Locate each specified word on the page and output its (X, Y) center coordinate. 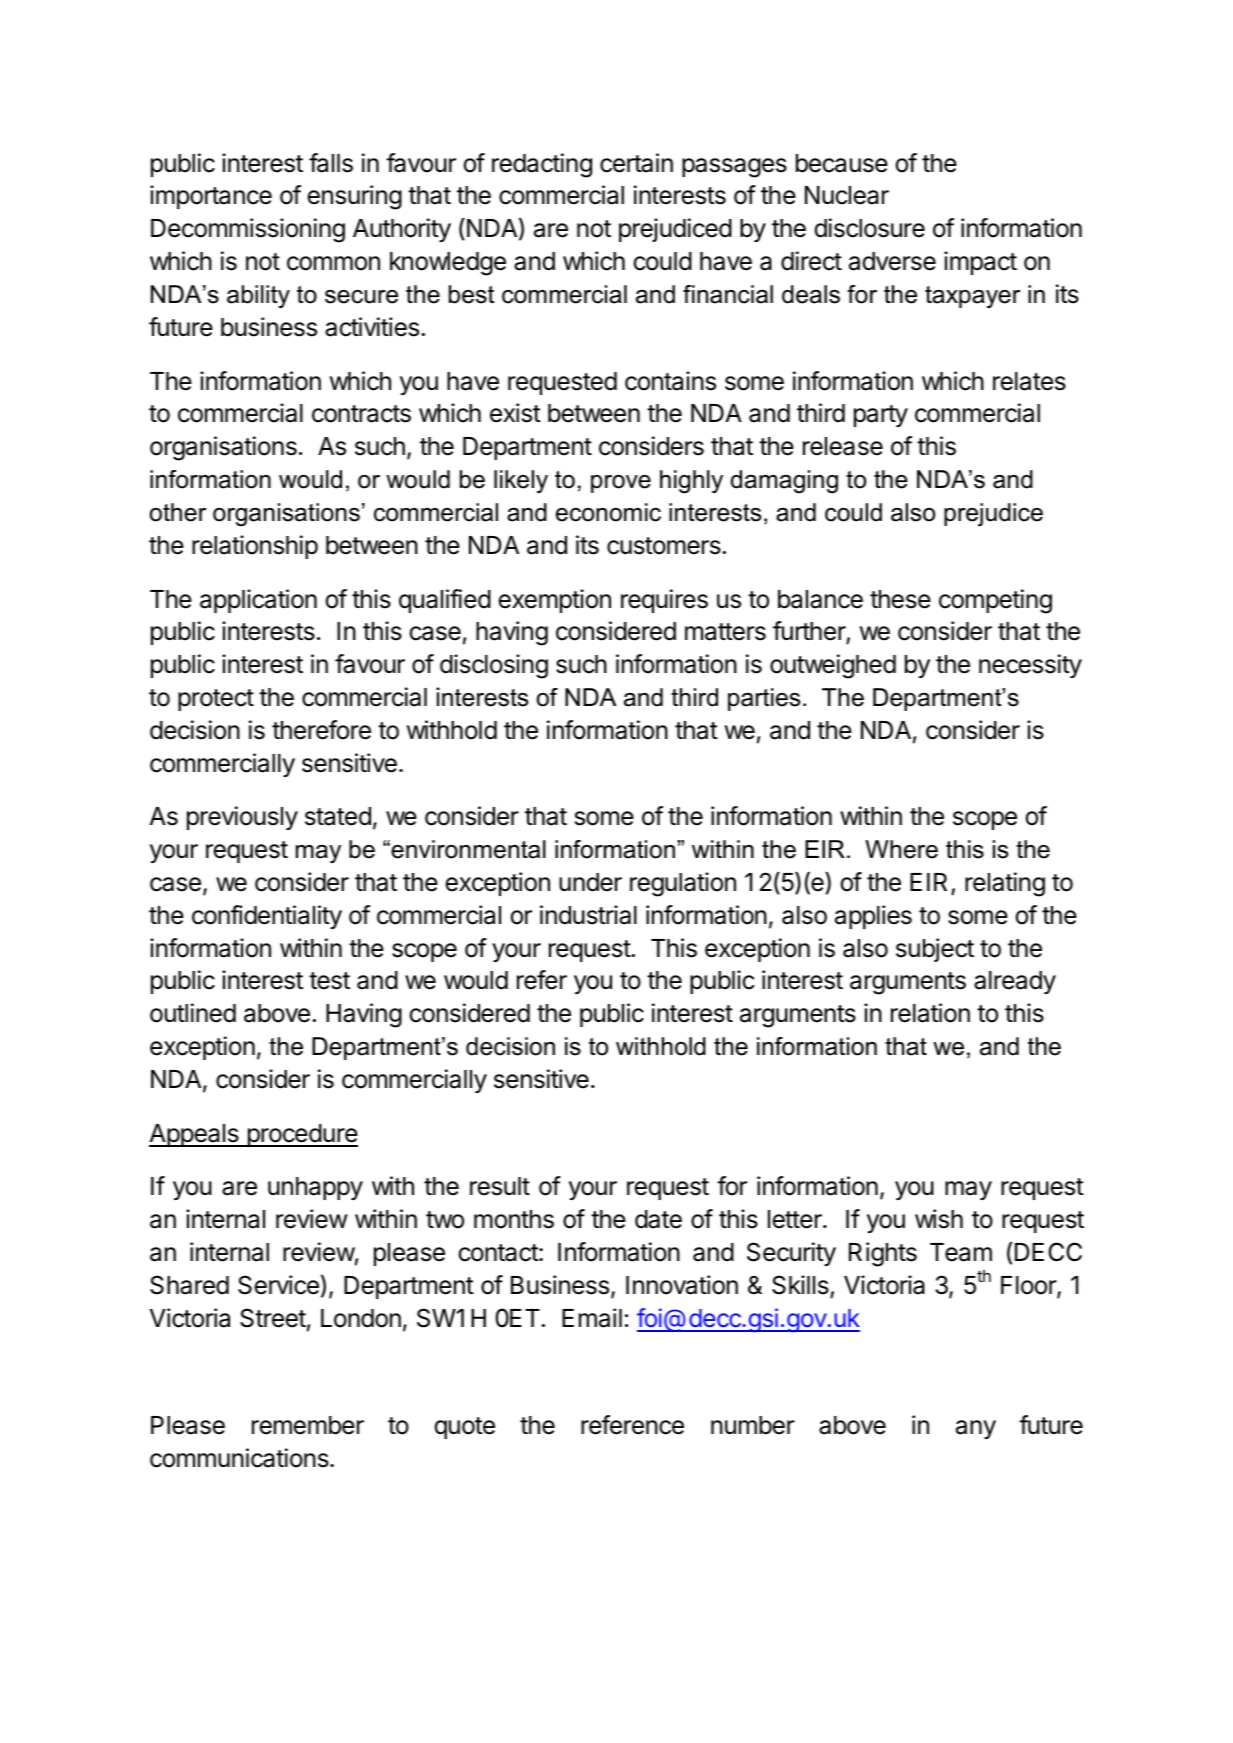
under (590, 882)
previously (242, 818)
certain (636, 163)
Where (901, 849)
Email (592, 1318)
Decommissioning (248, 230)
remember (308, 1425)
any (976, 1429)
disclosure (869, 228)
